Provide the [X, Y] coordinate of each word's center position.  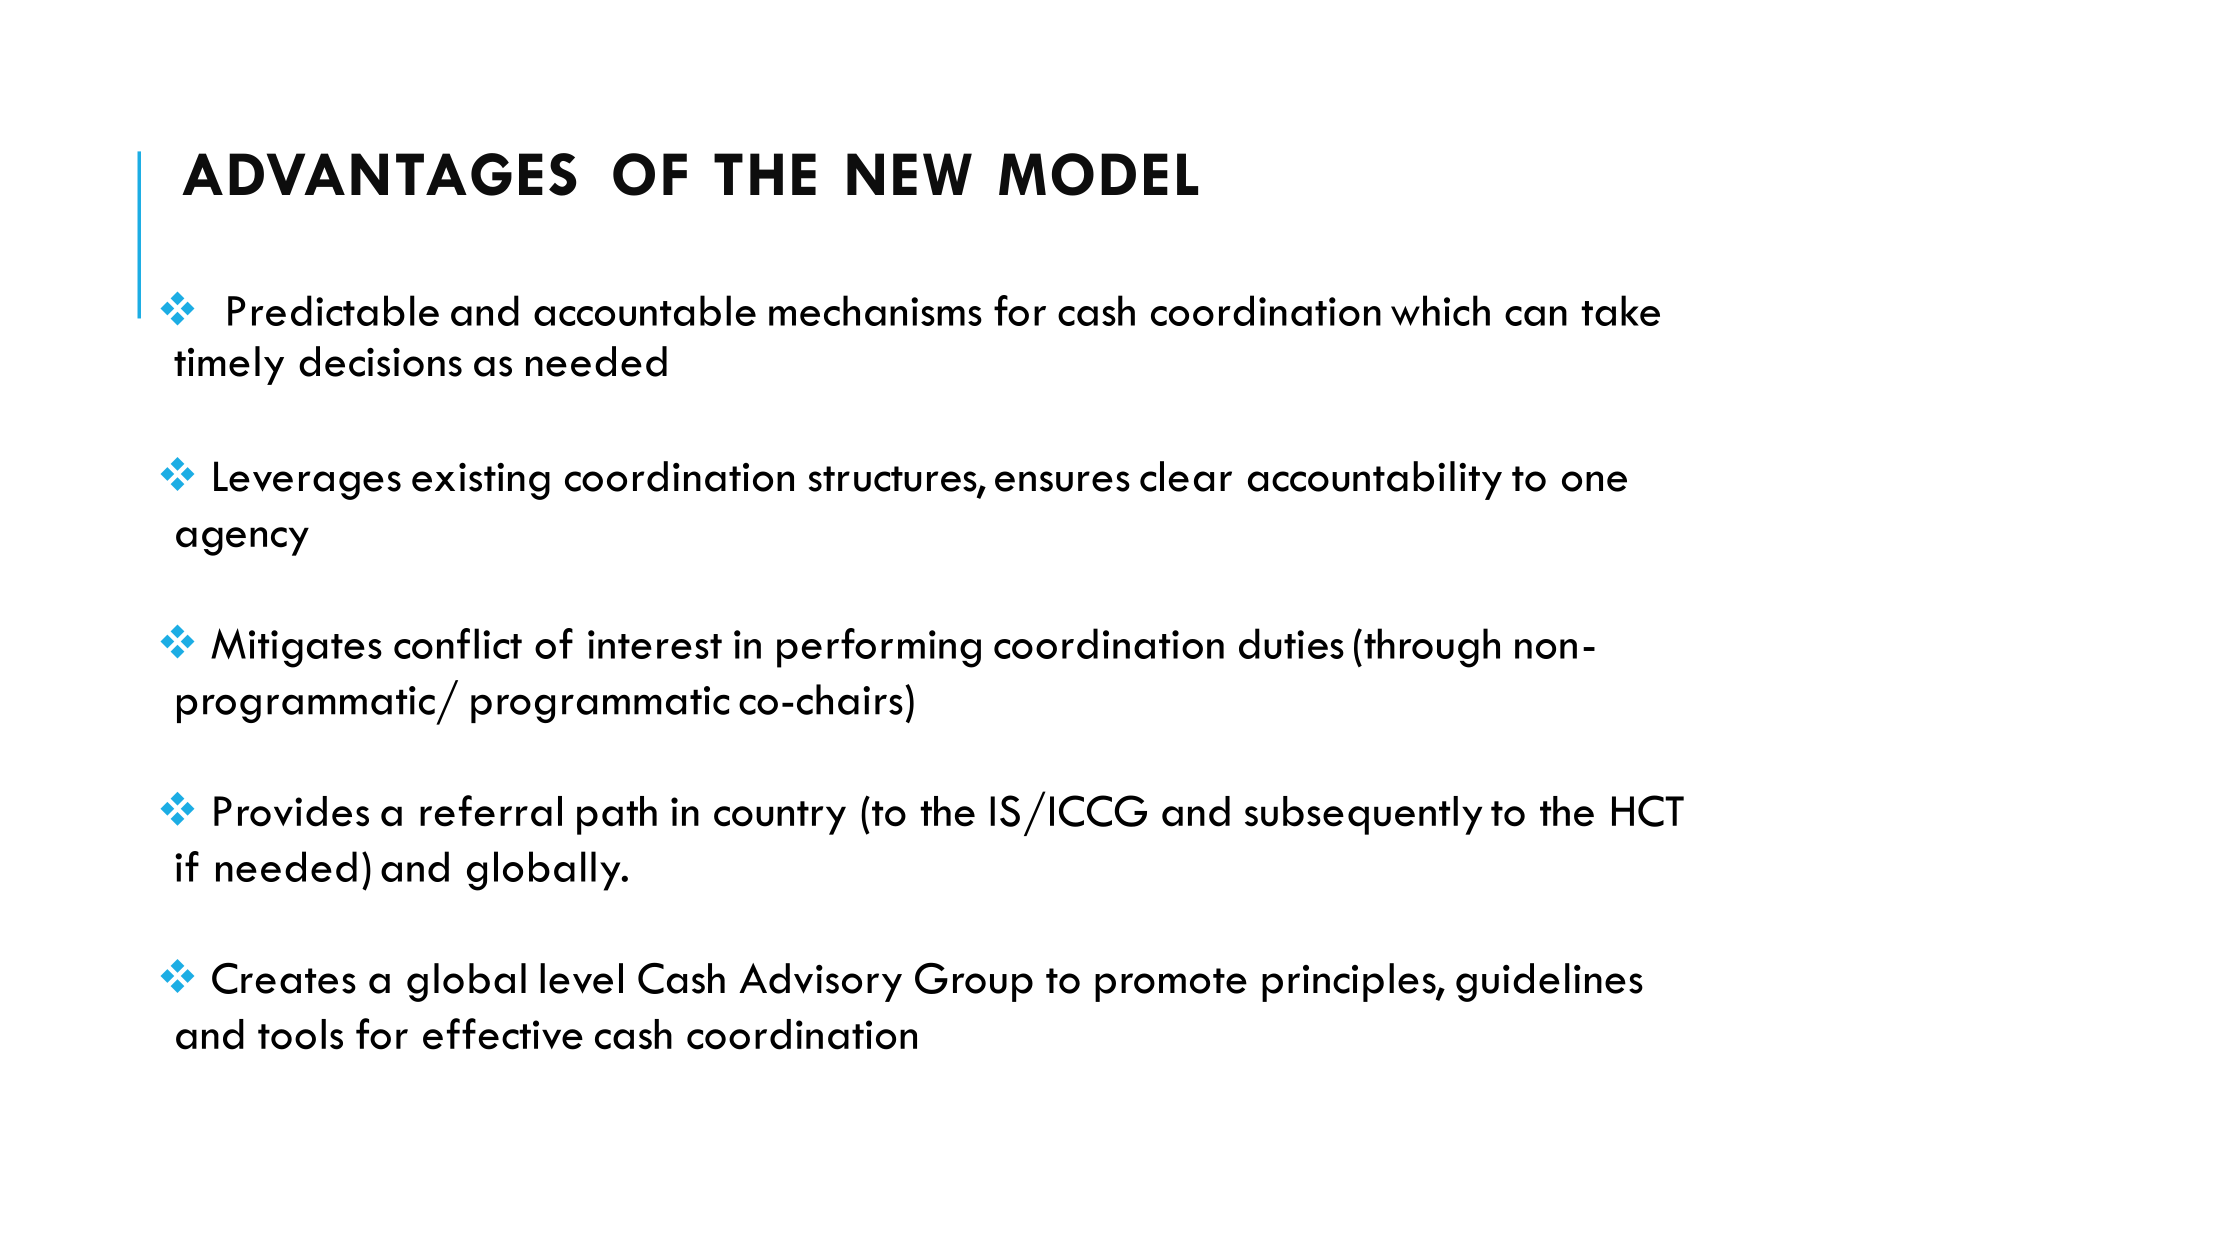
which [1440, 310]
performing [879, 648]
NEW [909, 174]
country [780, 818]
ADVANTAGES [379, 174]
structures [894, 480]
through [1432, 648]
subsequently [1363, 815]
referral [491, 811]
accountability [1375, 480]
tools [300, 1034]
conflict [458, 643]
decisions [380, 361]
